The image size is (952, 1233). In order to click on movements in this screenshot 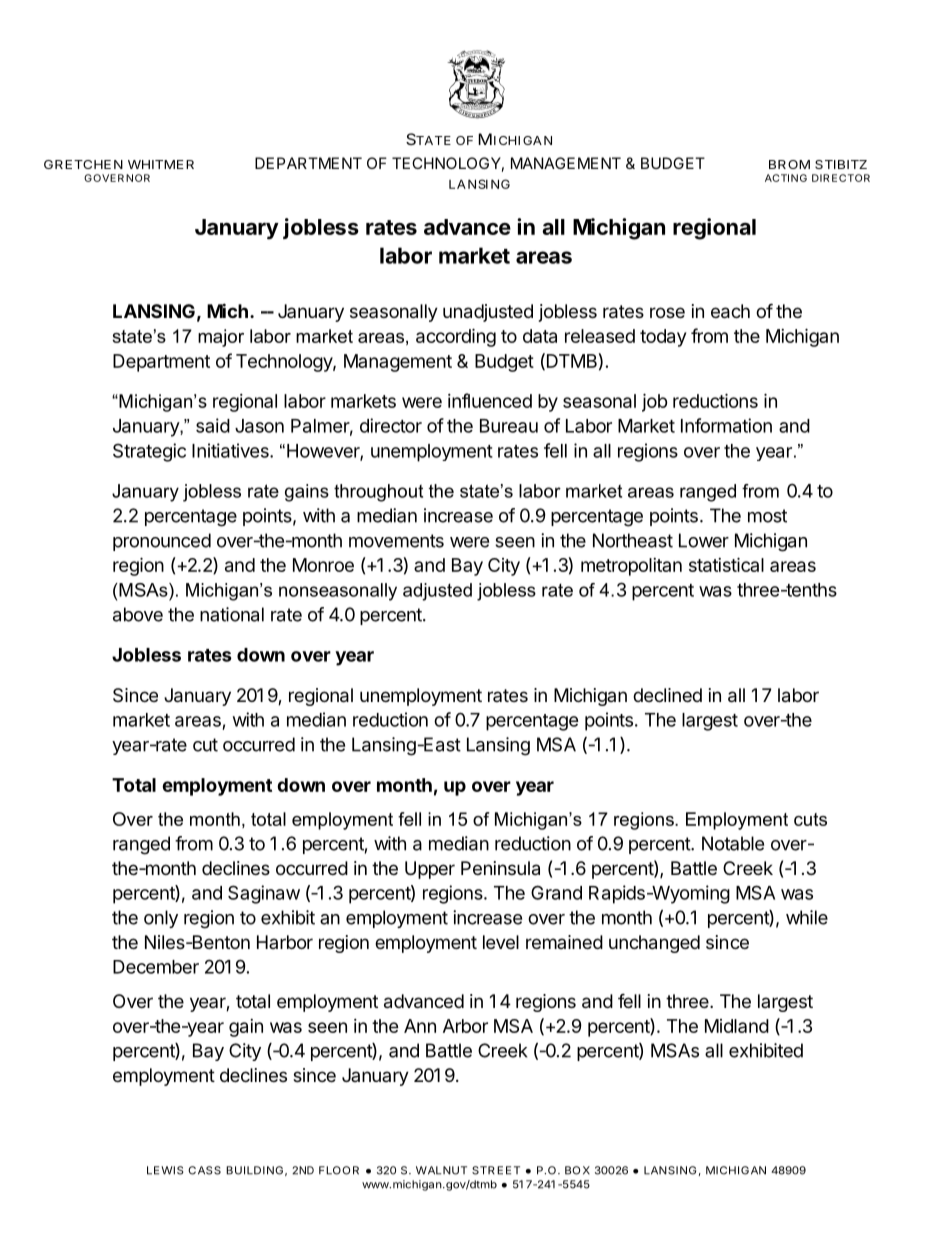, I will do `click(396, 541)`.
